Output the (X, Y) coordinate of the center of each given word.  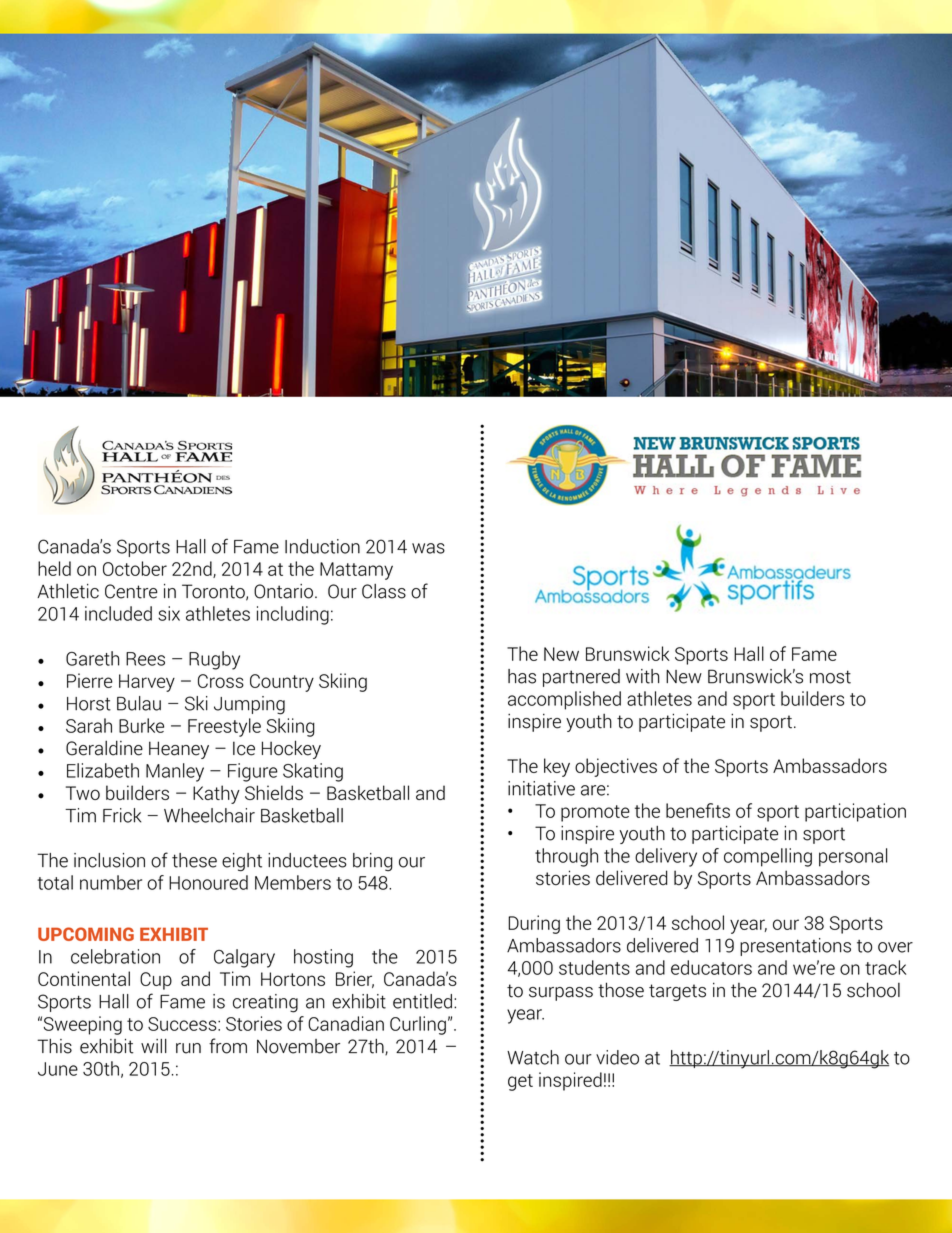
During (534, 924)
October (135, 568)
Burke (141, 725)
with (642, 676)
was (428, 548)
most (830, 677)
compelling (768, 857)
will (154, 1046)
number (111, 882)
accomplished (564, 700)
